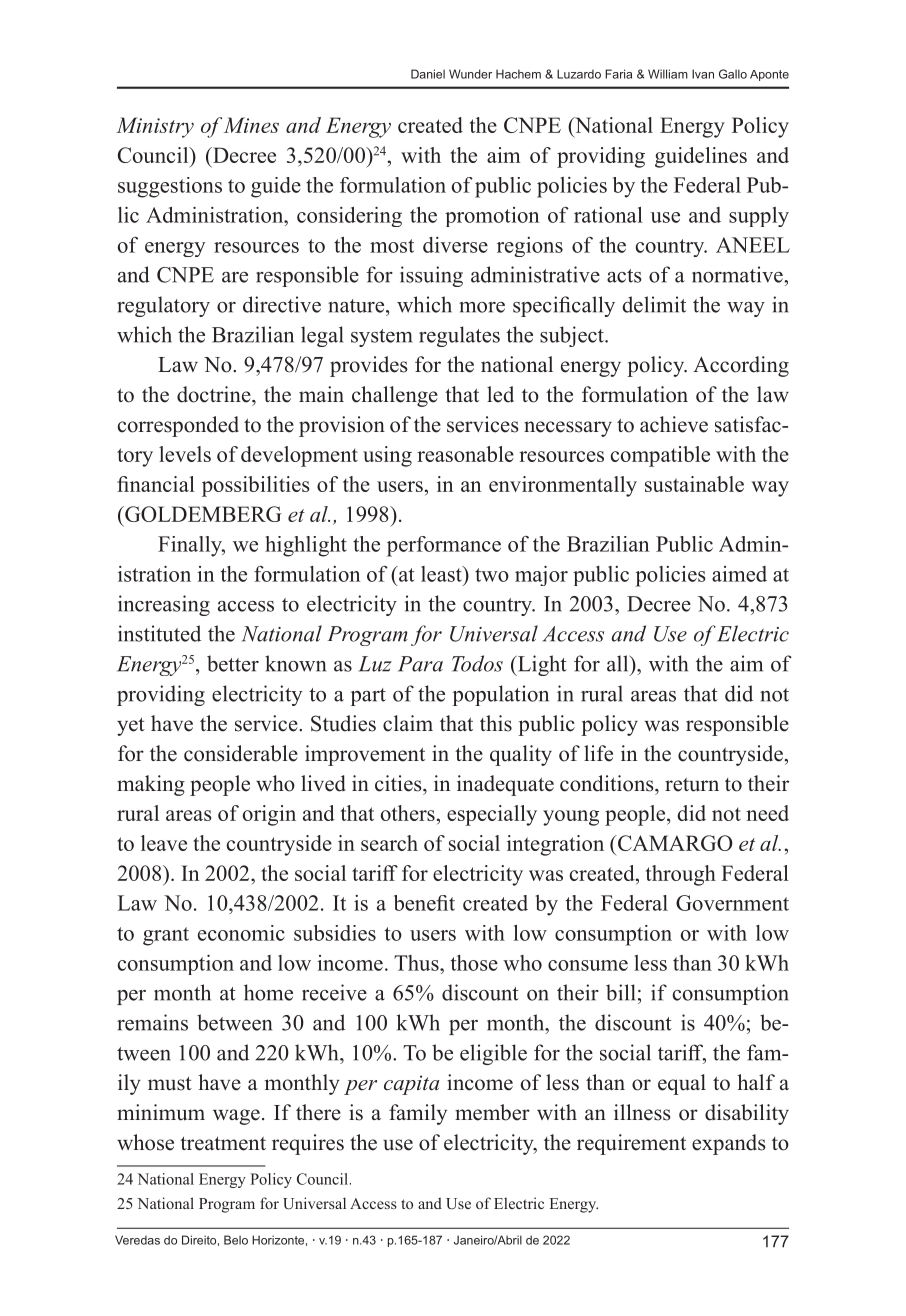 The width and height of the screenshot is (906, 1316). Describe the element at coordinates (459, 336) in the screenshot. I see `regulates` at that location.
